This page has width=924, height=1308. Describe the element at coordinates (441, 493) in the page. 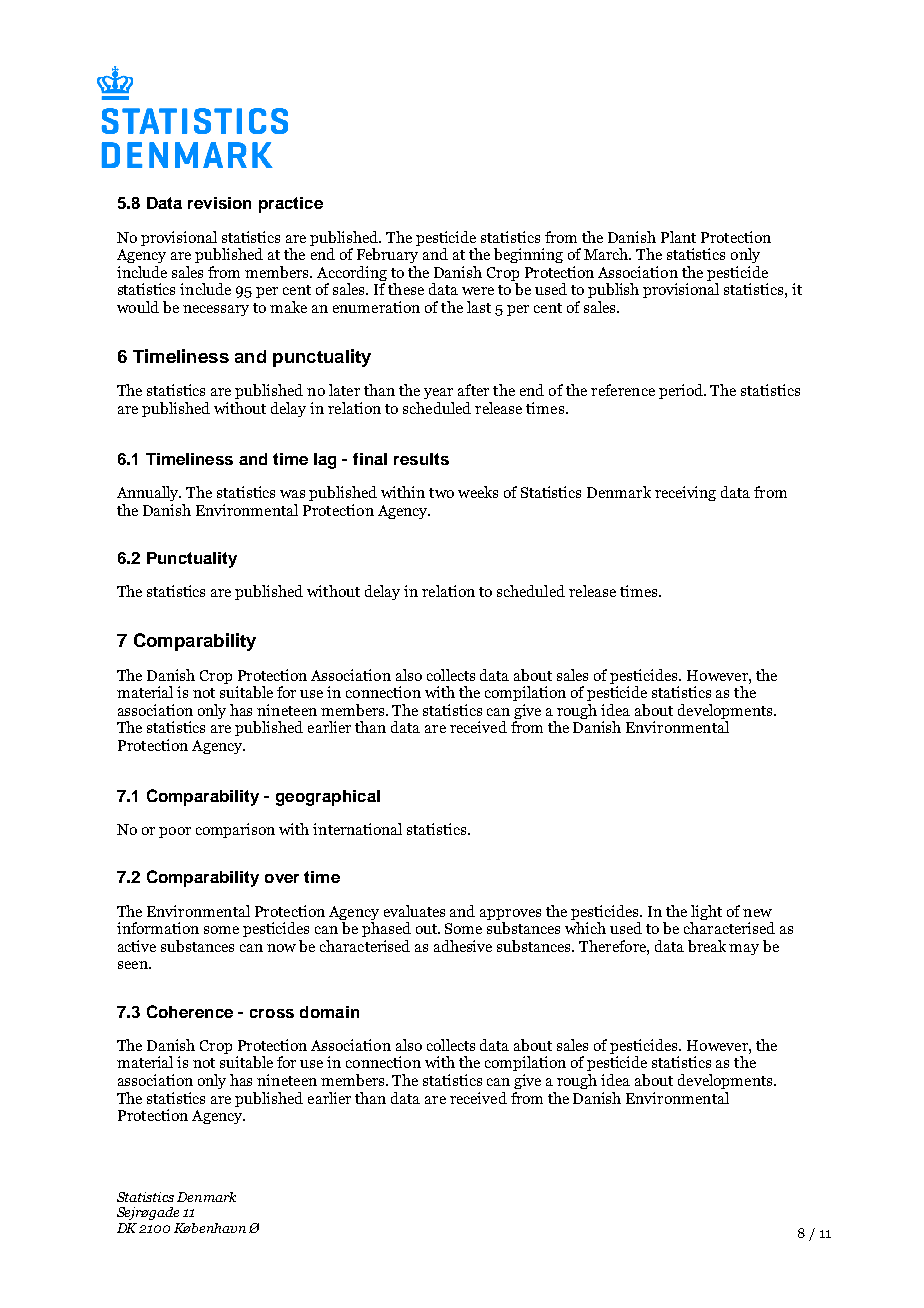

I see `two` at that location.
